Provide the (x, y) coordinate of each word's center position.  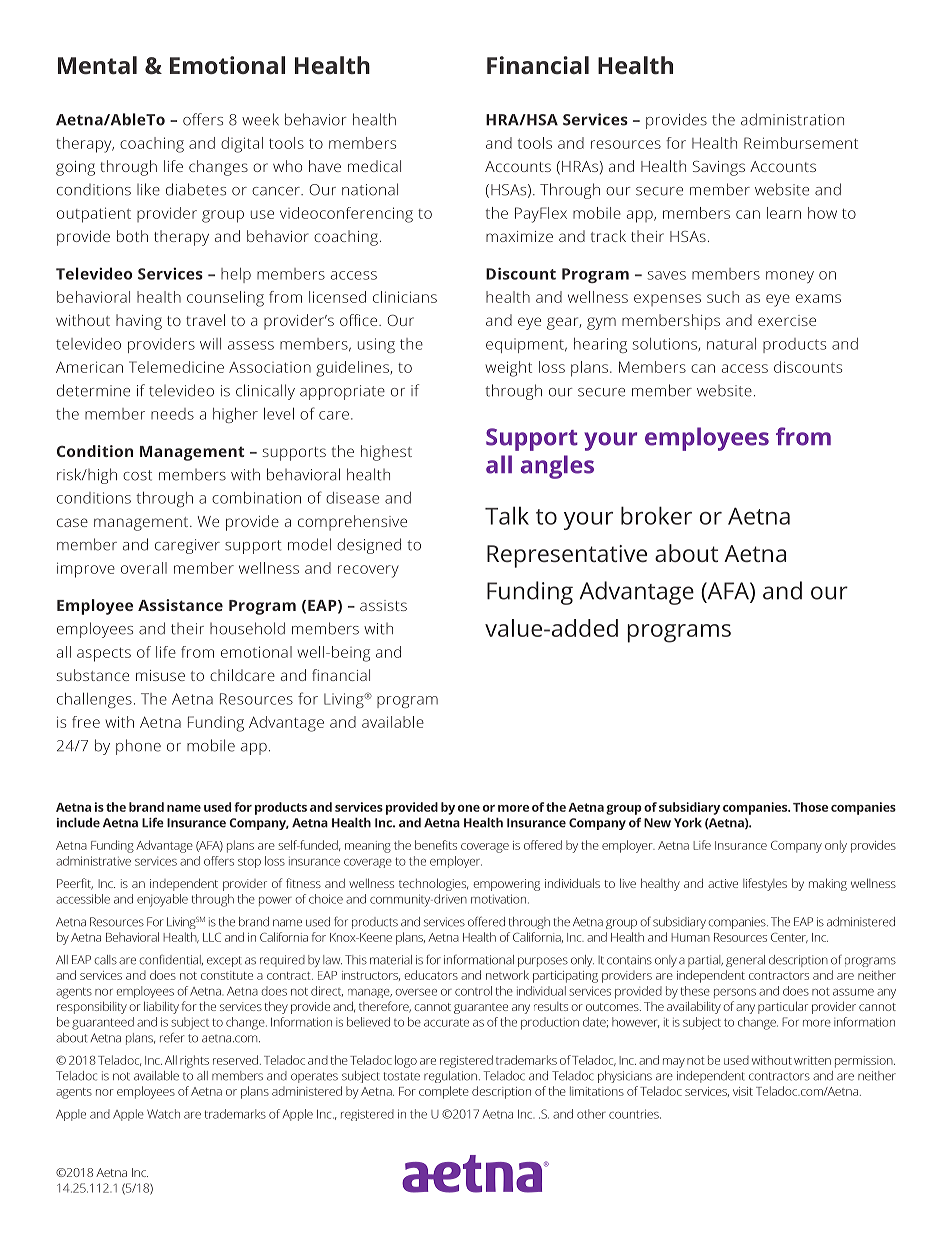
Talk (507, 515)
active (723, 883)
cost (137, 475)
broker (656, 515)
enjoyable (162, 900)
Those (810, 807)
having (139, 322)
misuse (160, 675)
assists (383, 605)
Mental (97, 65)
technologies (433, 884)
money (790, 277)
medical (374, 166)
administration (792, 119)
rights (194, 1061)
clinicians (405, 297)
